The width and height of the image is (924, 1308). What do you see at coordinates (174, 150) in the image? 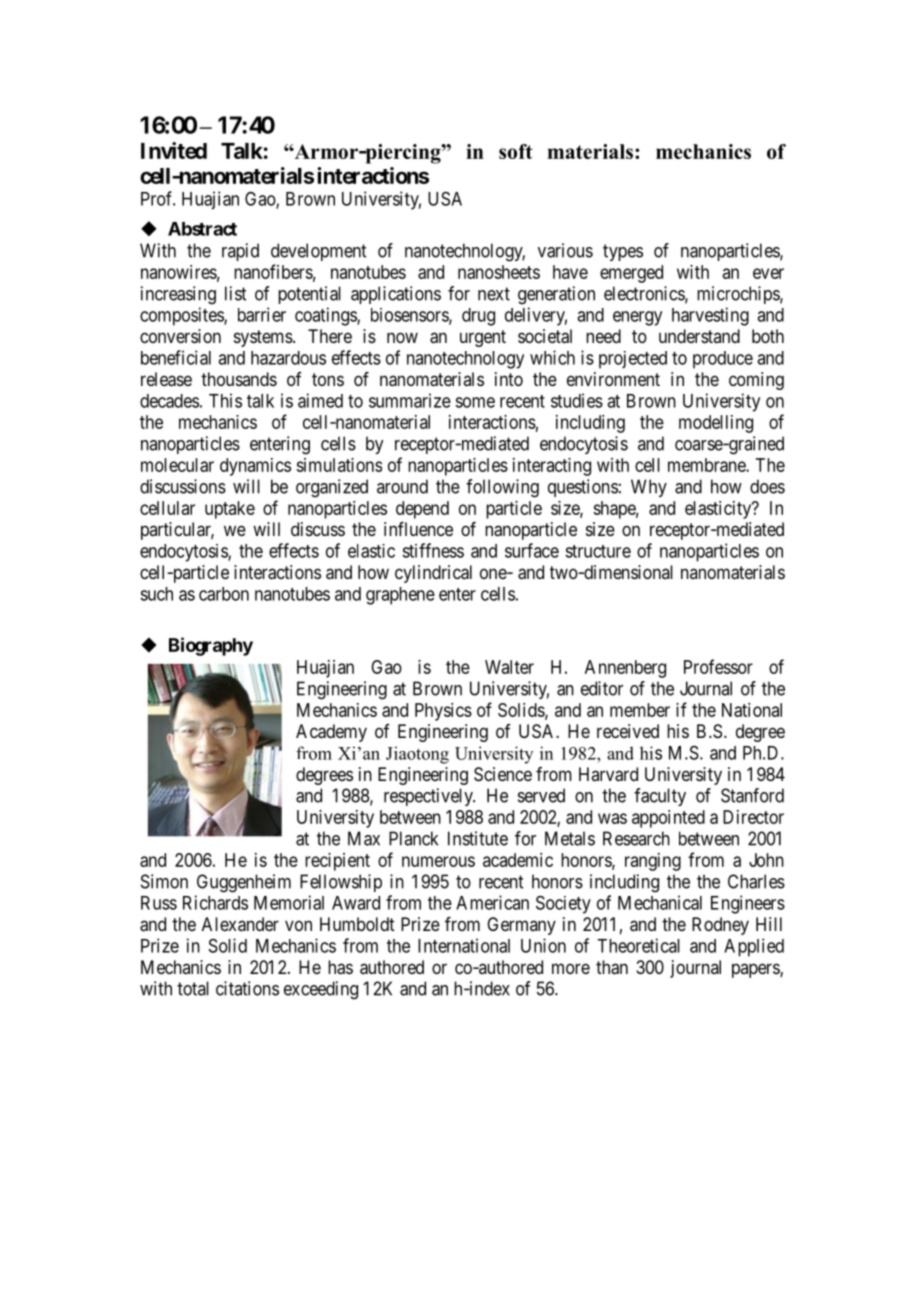
I see `Invited` at bounding box center [174, 150].
